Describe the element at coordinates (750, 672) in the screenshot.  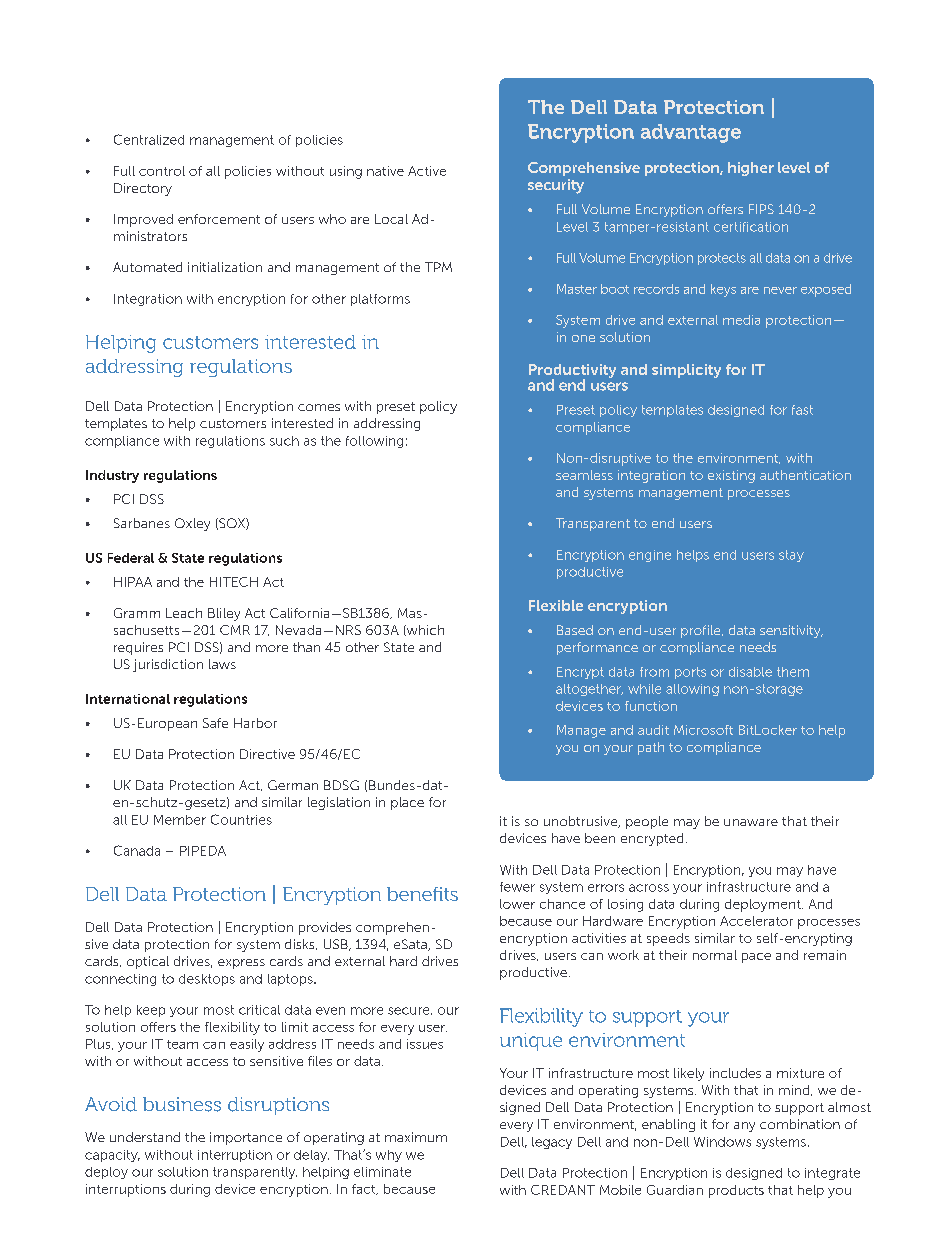
I see `disable` at that location.
